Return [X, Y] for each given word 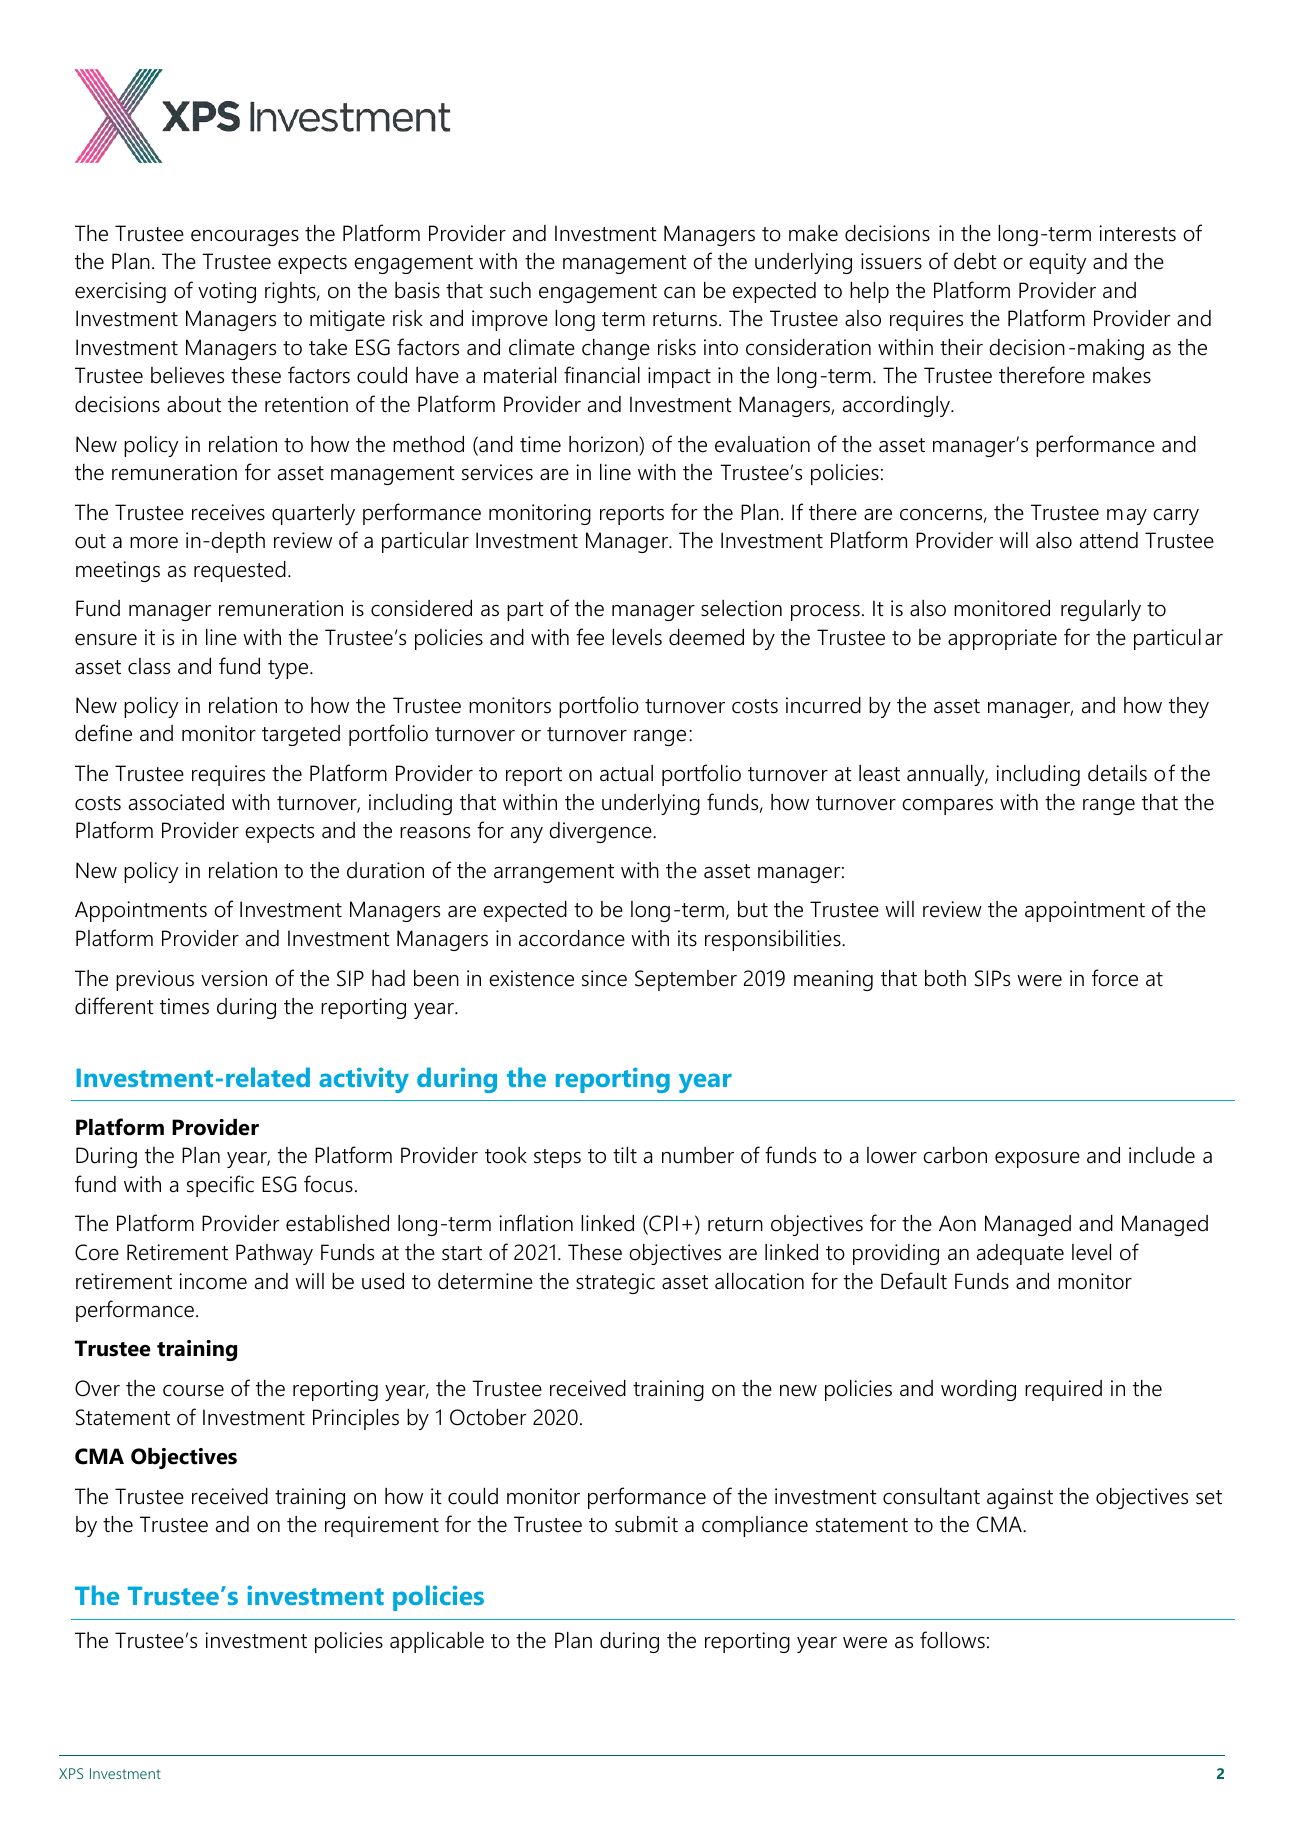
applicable [437, 1642]
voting [227, 292]
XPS [71, 1773]
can [679, 293]
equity [1057, 263]
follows [952, 1640]
